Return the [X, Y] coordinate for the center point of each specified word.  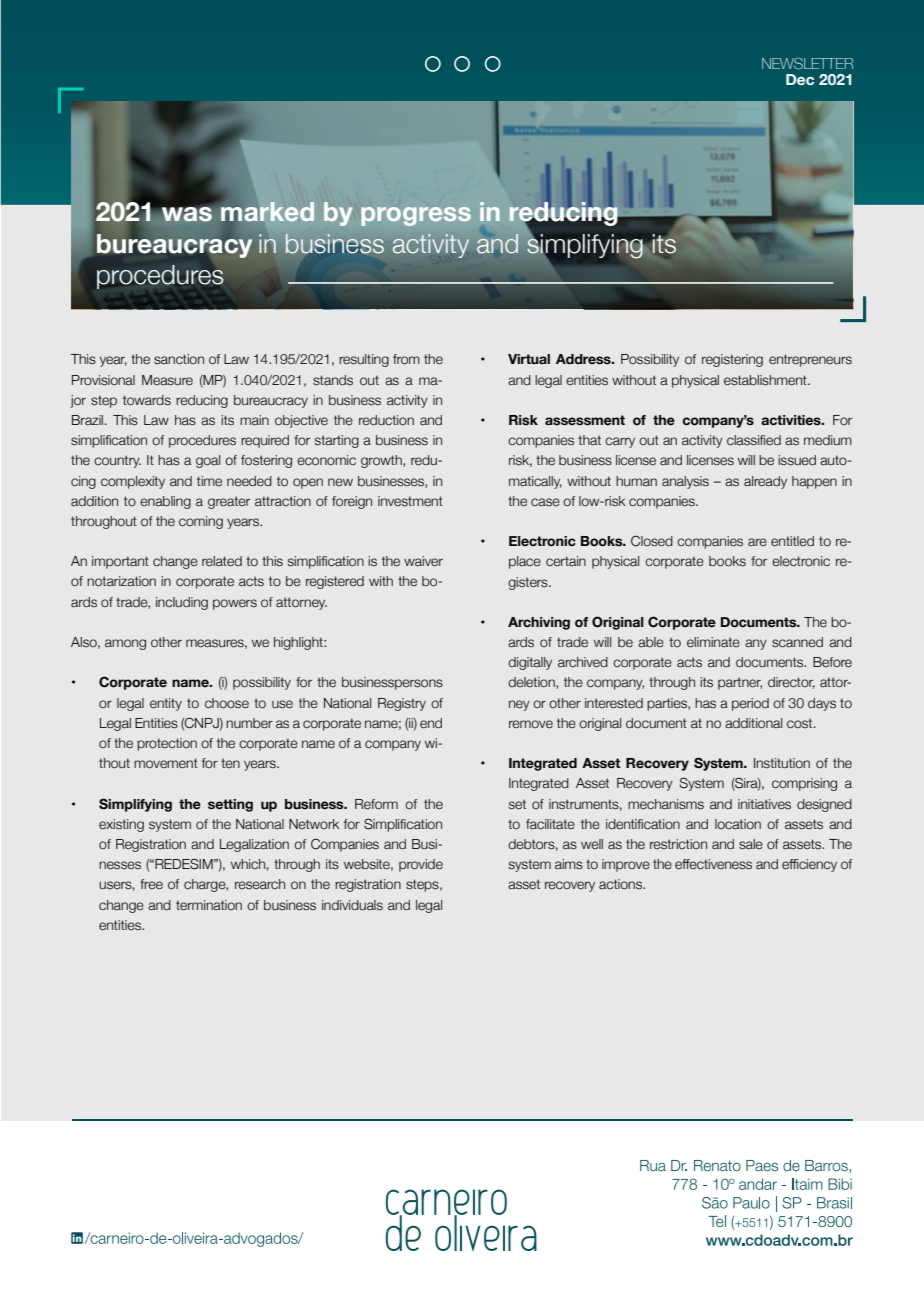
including [182, 603]
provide [421, 865]
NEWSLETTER [807, 63]
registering [732, 360]
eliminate [713, 642]
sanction [179, 359]
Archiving [539, 623]
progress [416, 216]
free [151, 884]
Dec [800, 79]
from [406, 359]
